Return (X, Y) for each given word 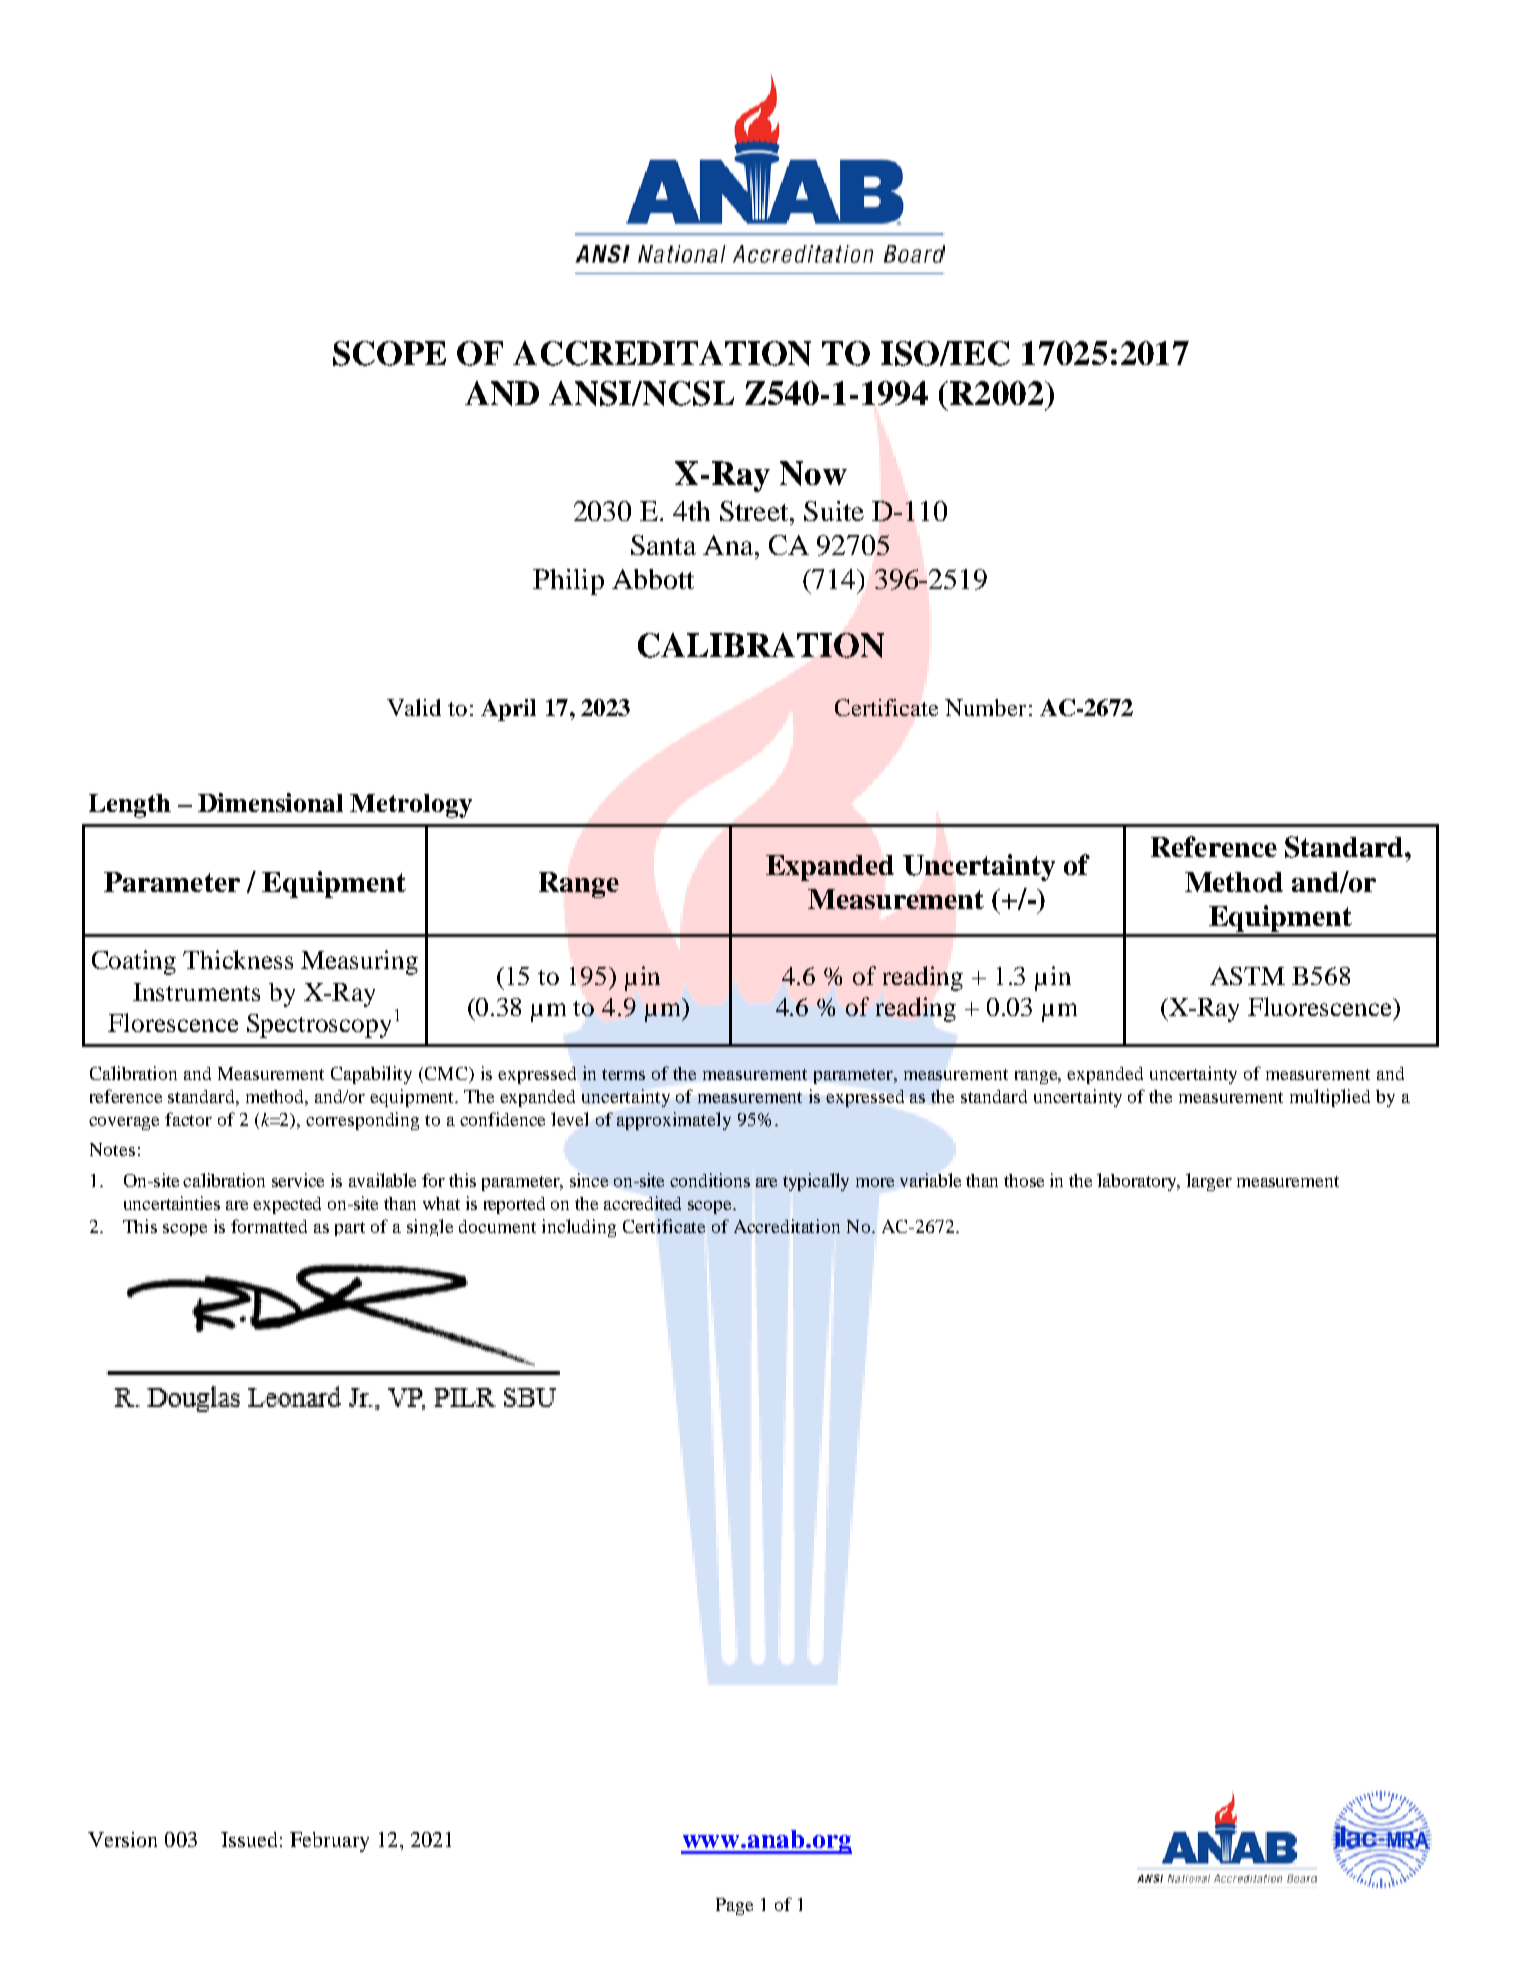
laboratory (1138, 1182)
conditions (710, 1180)
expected (287, 1205)
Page (734, 1906)
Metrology (411, 806)
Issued (249, 1839)
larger (1209, 1182)
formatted (269, 1226)
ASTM (1247, 976)
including (579, 1228)
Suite (834, 511)
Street (755, 511)
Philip (568, 582)
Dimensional (270, 802)
